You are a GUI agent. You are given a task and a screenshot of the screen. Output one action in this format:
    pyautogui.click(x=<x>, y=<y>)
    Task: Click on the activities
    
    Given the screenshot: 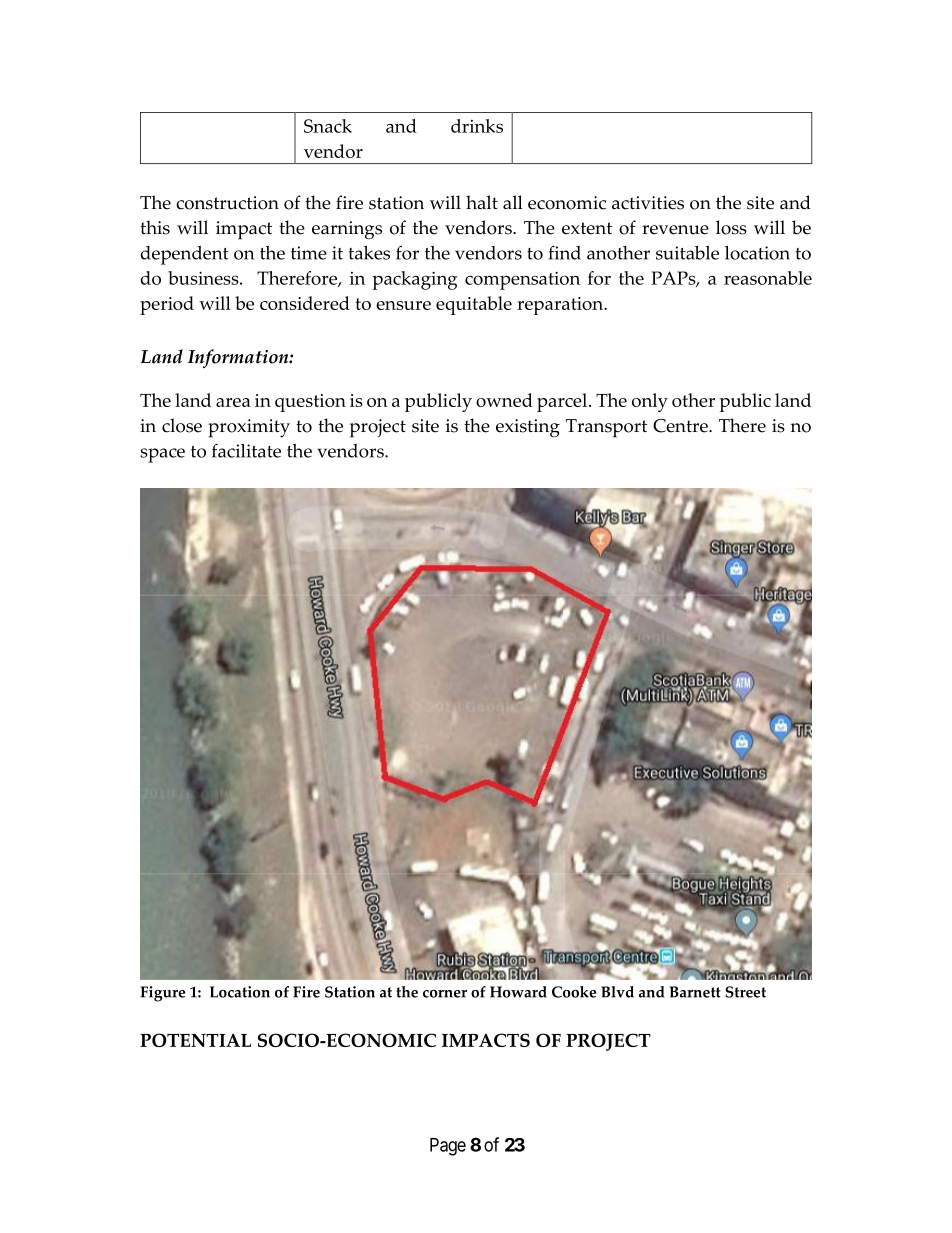 What is the action you would take?
    pyautogui.click(x=648, y=203)
